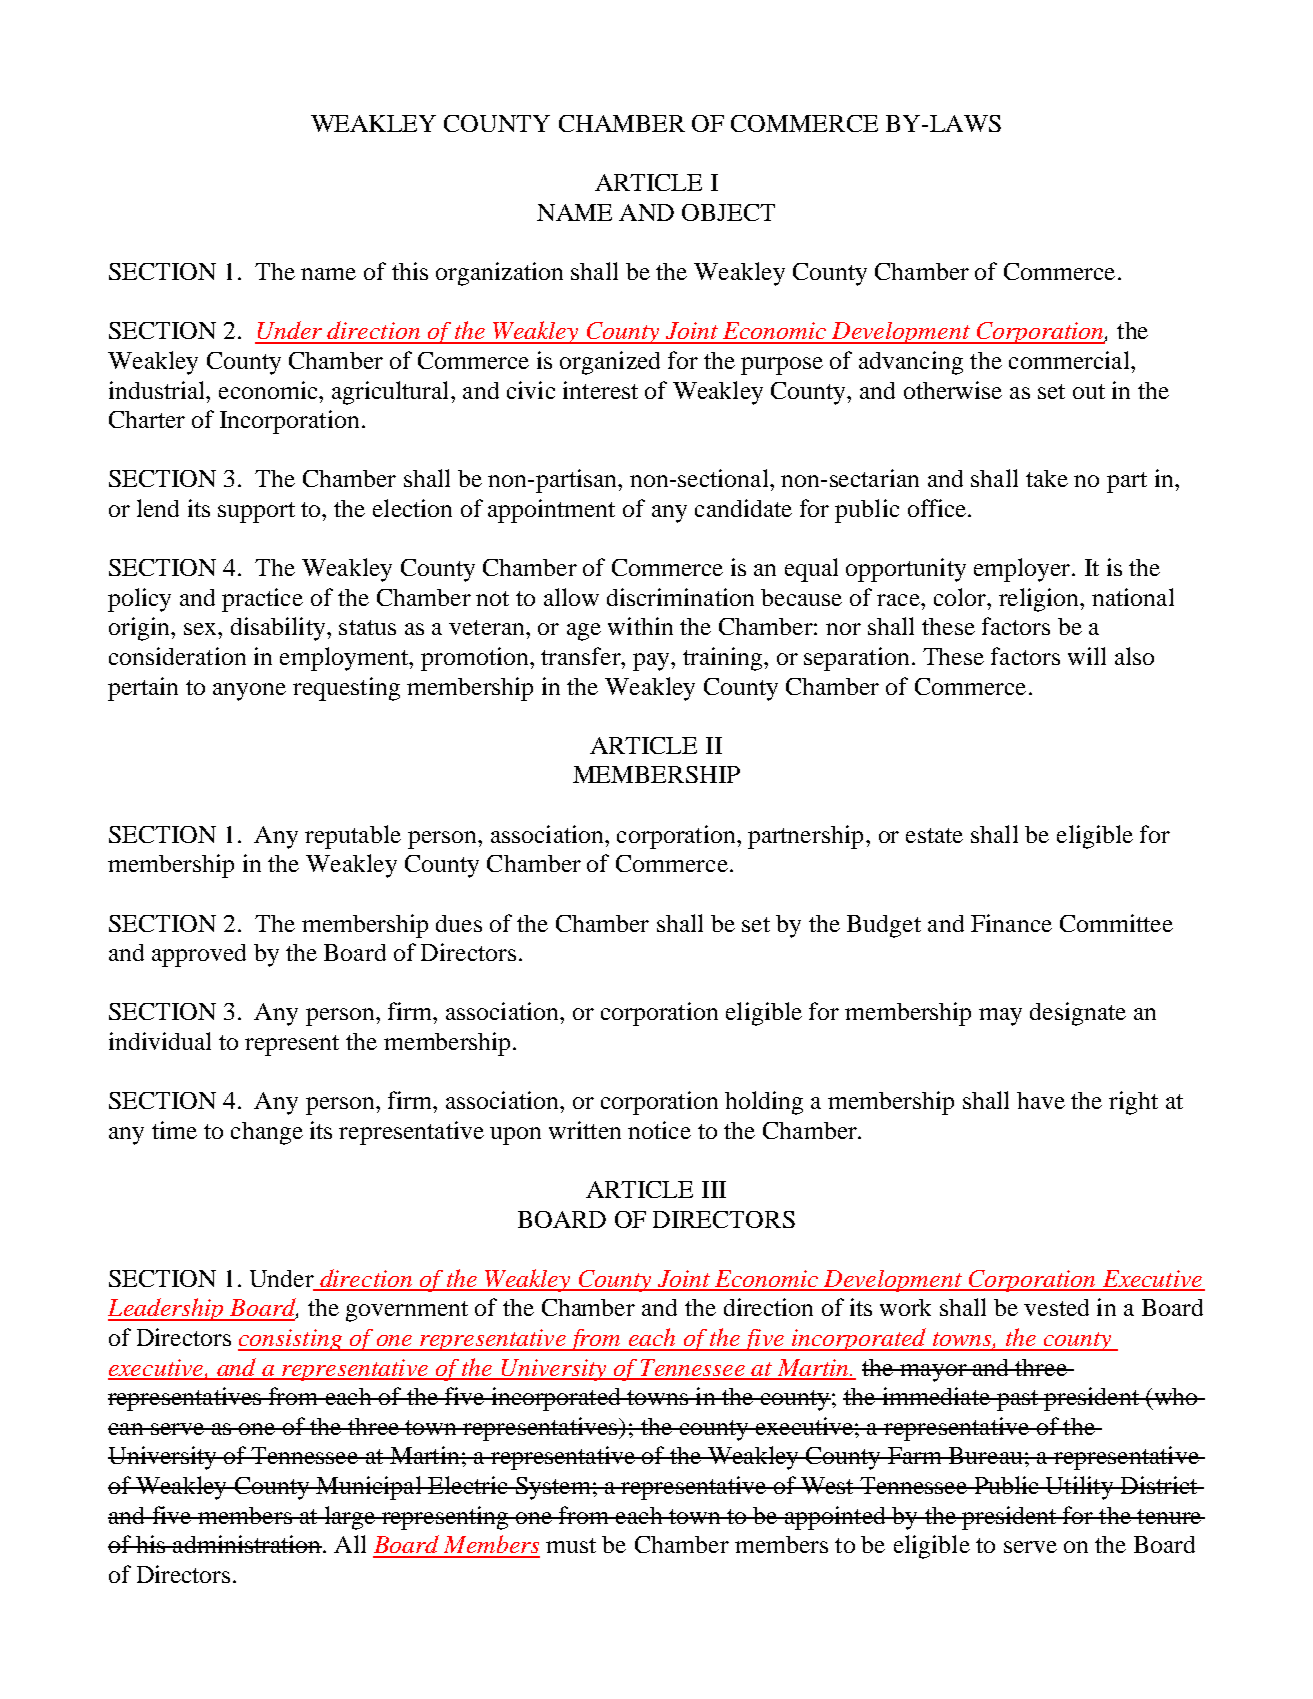 The image size is (1313, 1699). What do you see at coordinates (1070, 360) in the document?
I see `commercial` at bounding box center [1070, 360].
